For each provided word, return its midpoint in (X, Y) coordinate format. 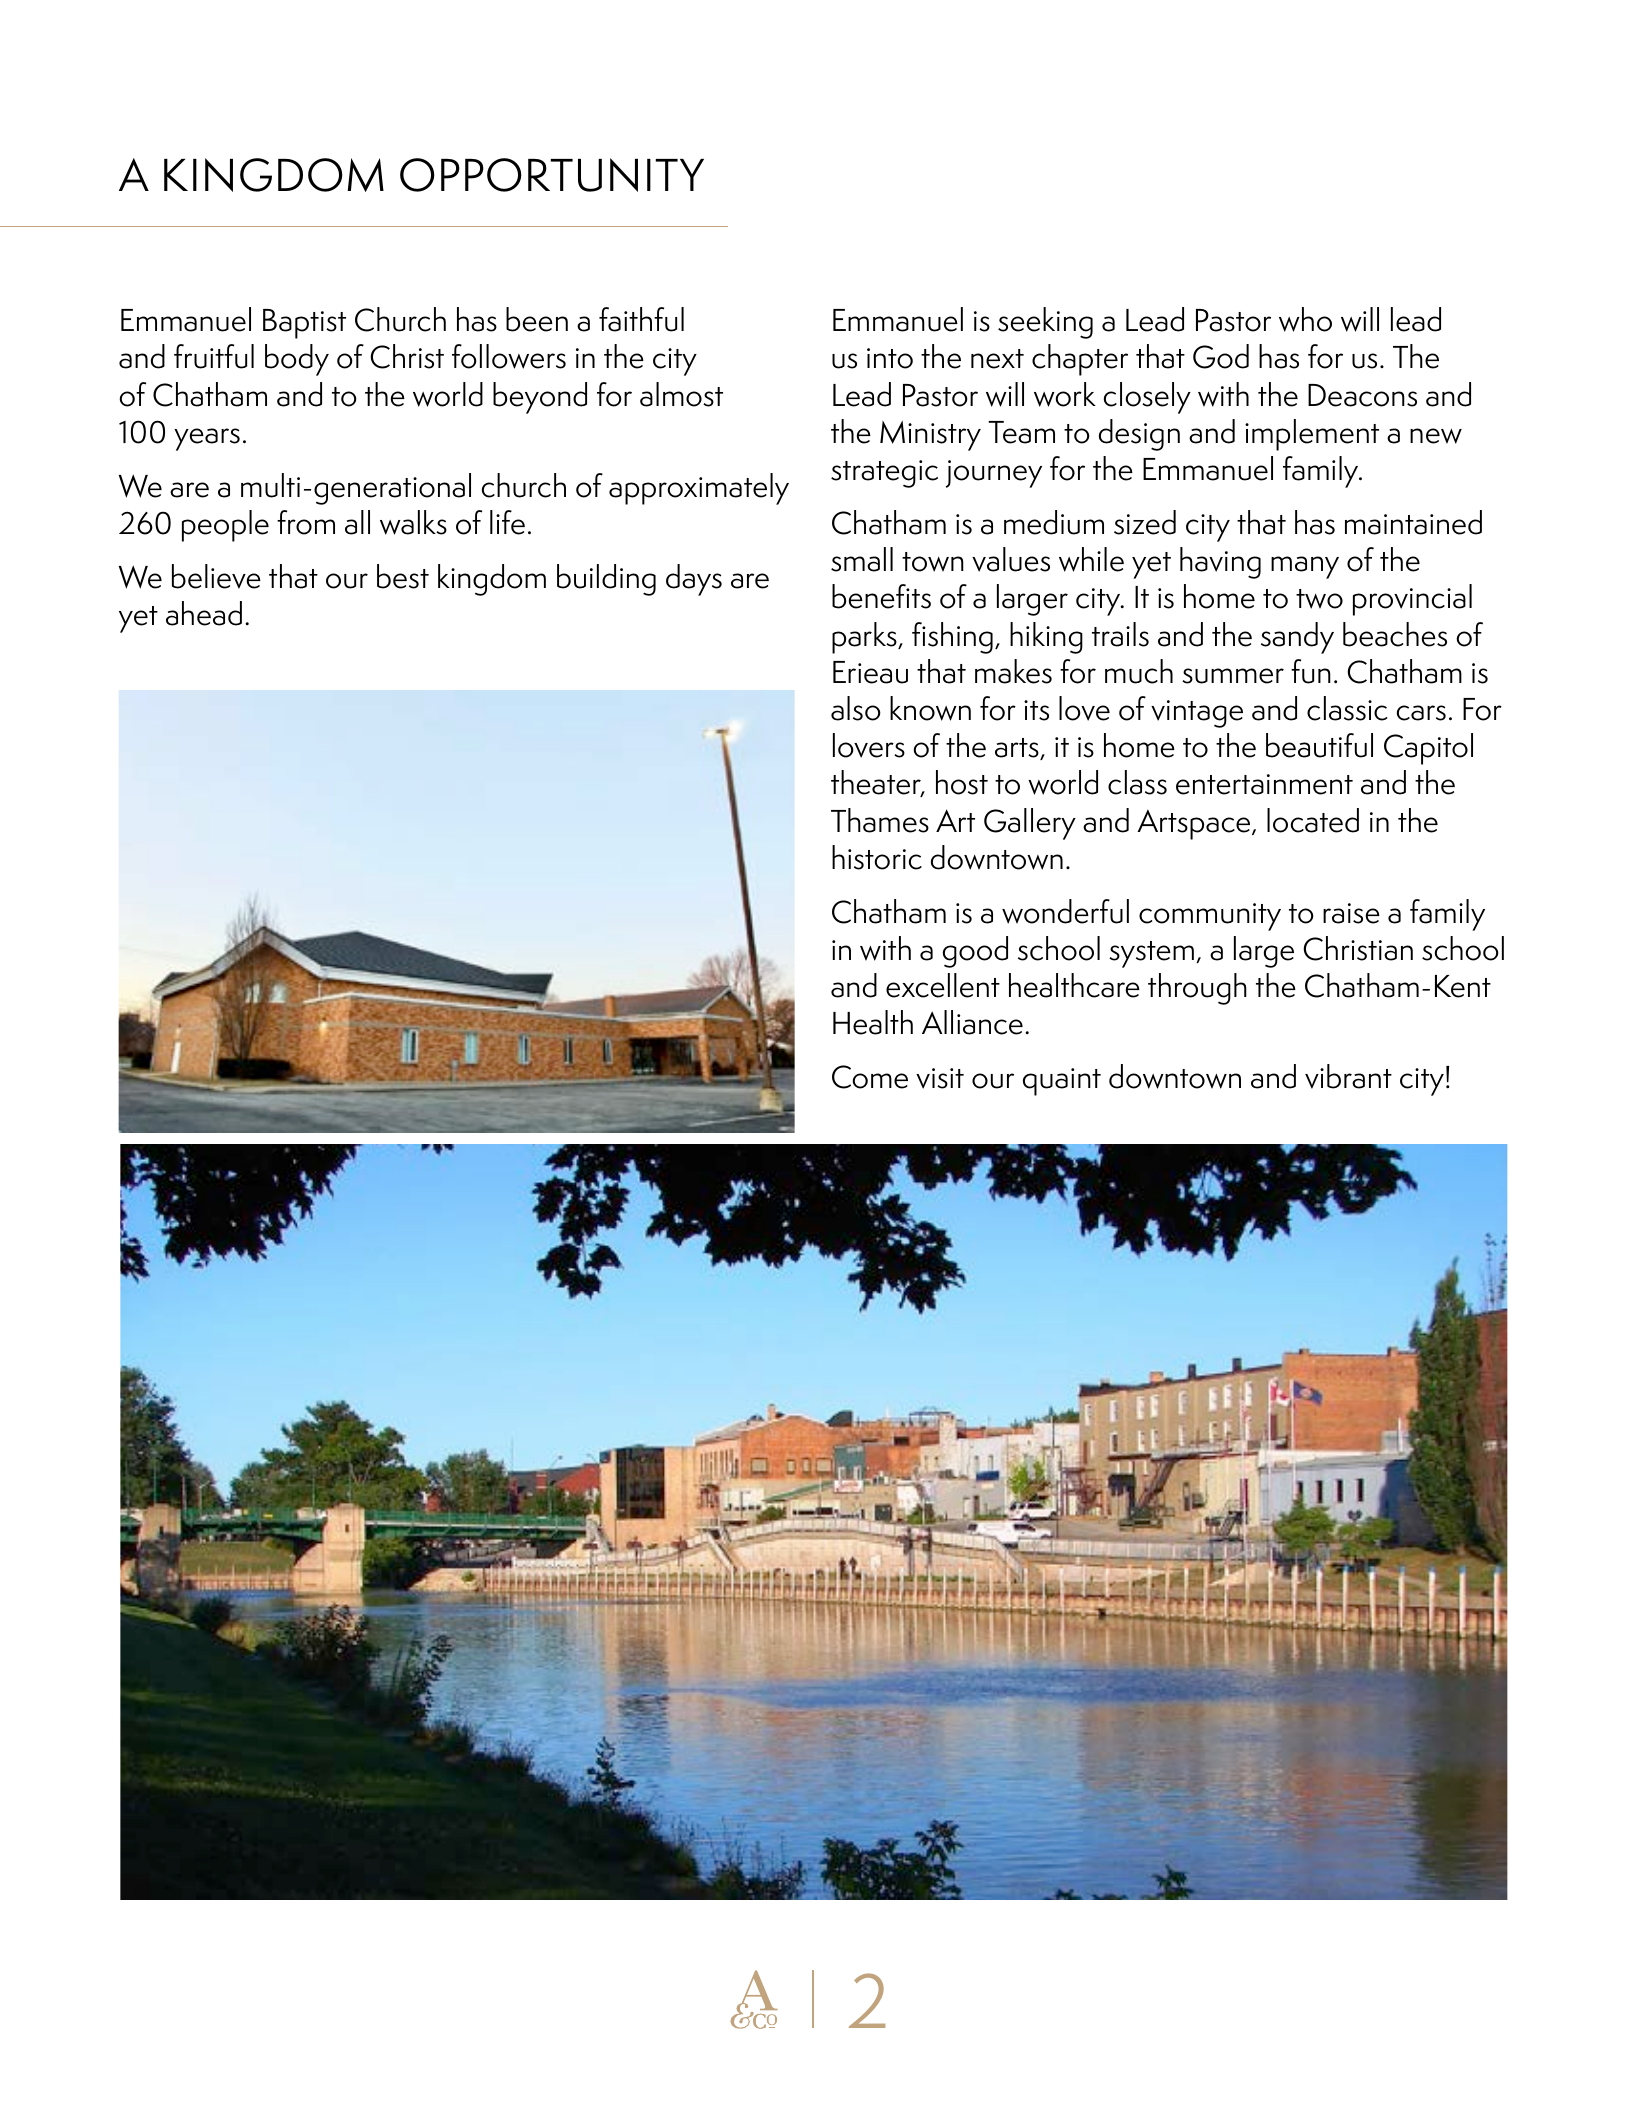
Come (870, 1077)
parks (865, 638)
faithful (641, 319)
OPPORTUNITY (552, 175)
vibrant (1348, 1076)
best (403, 576)
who (1305, 319)
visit (940, 1078)
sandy (1297, 638)
